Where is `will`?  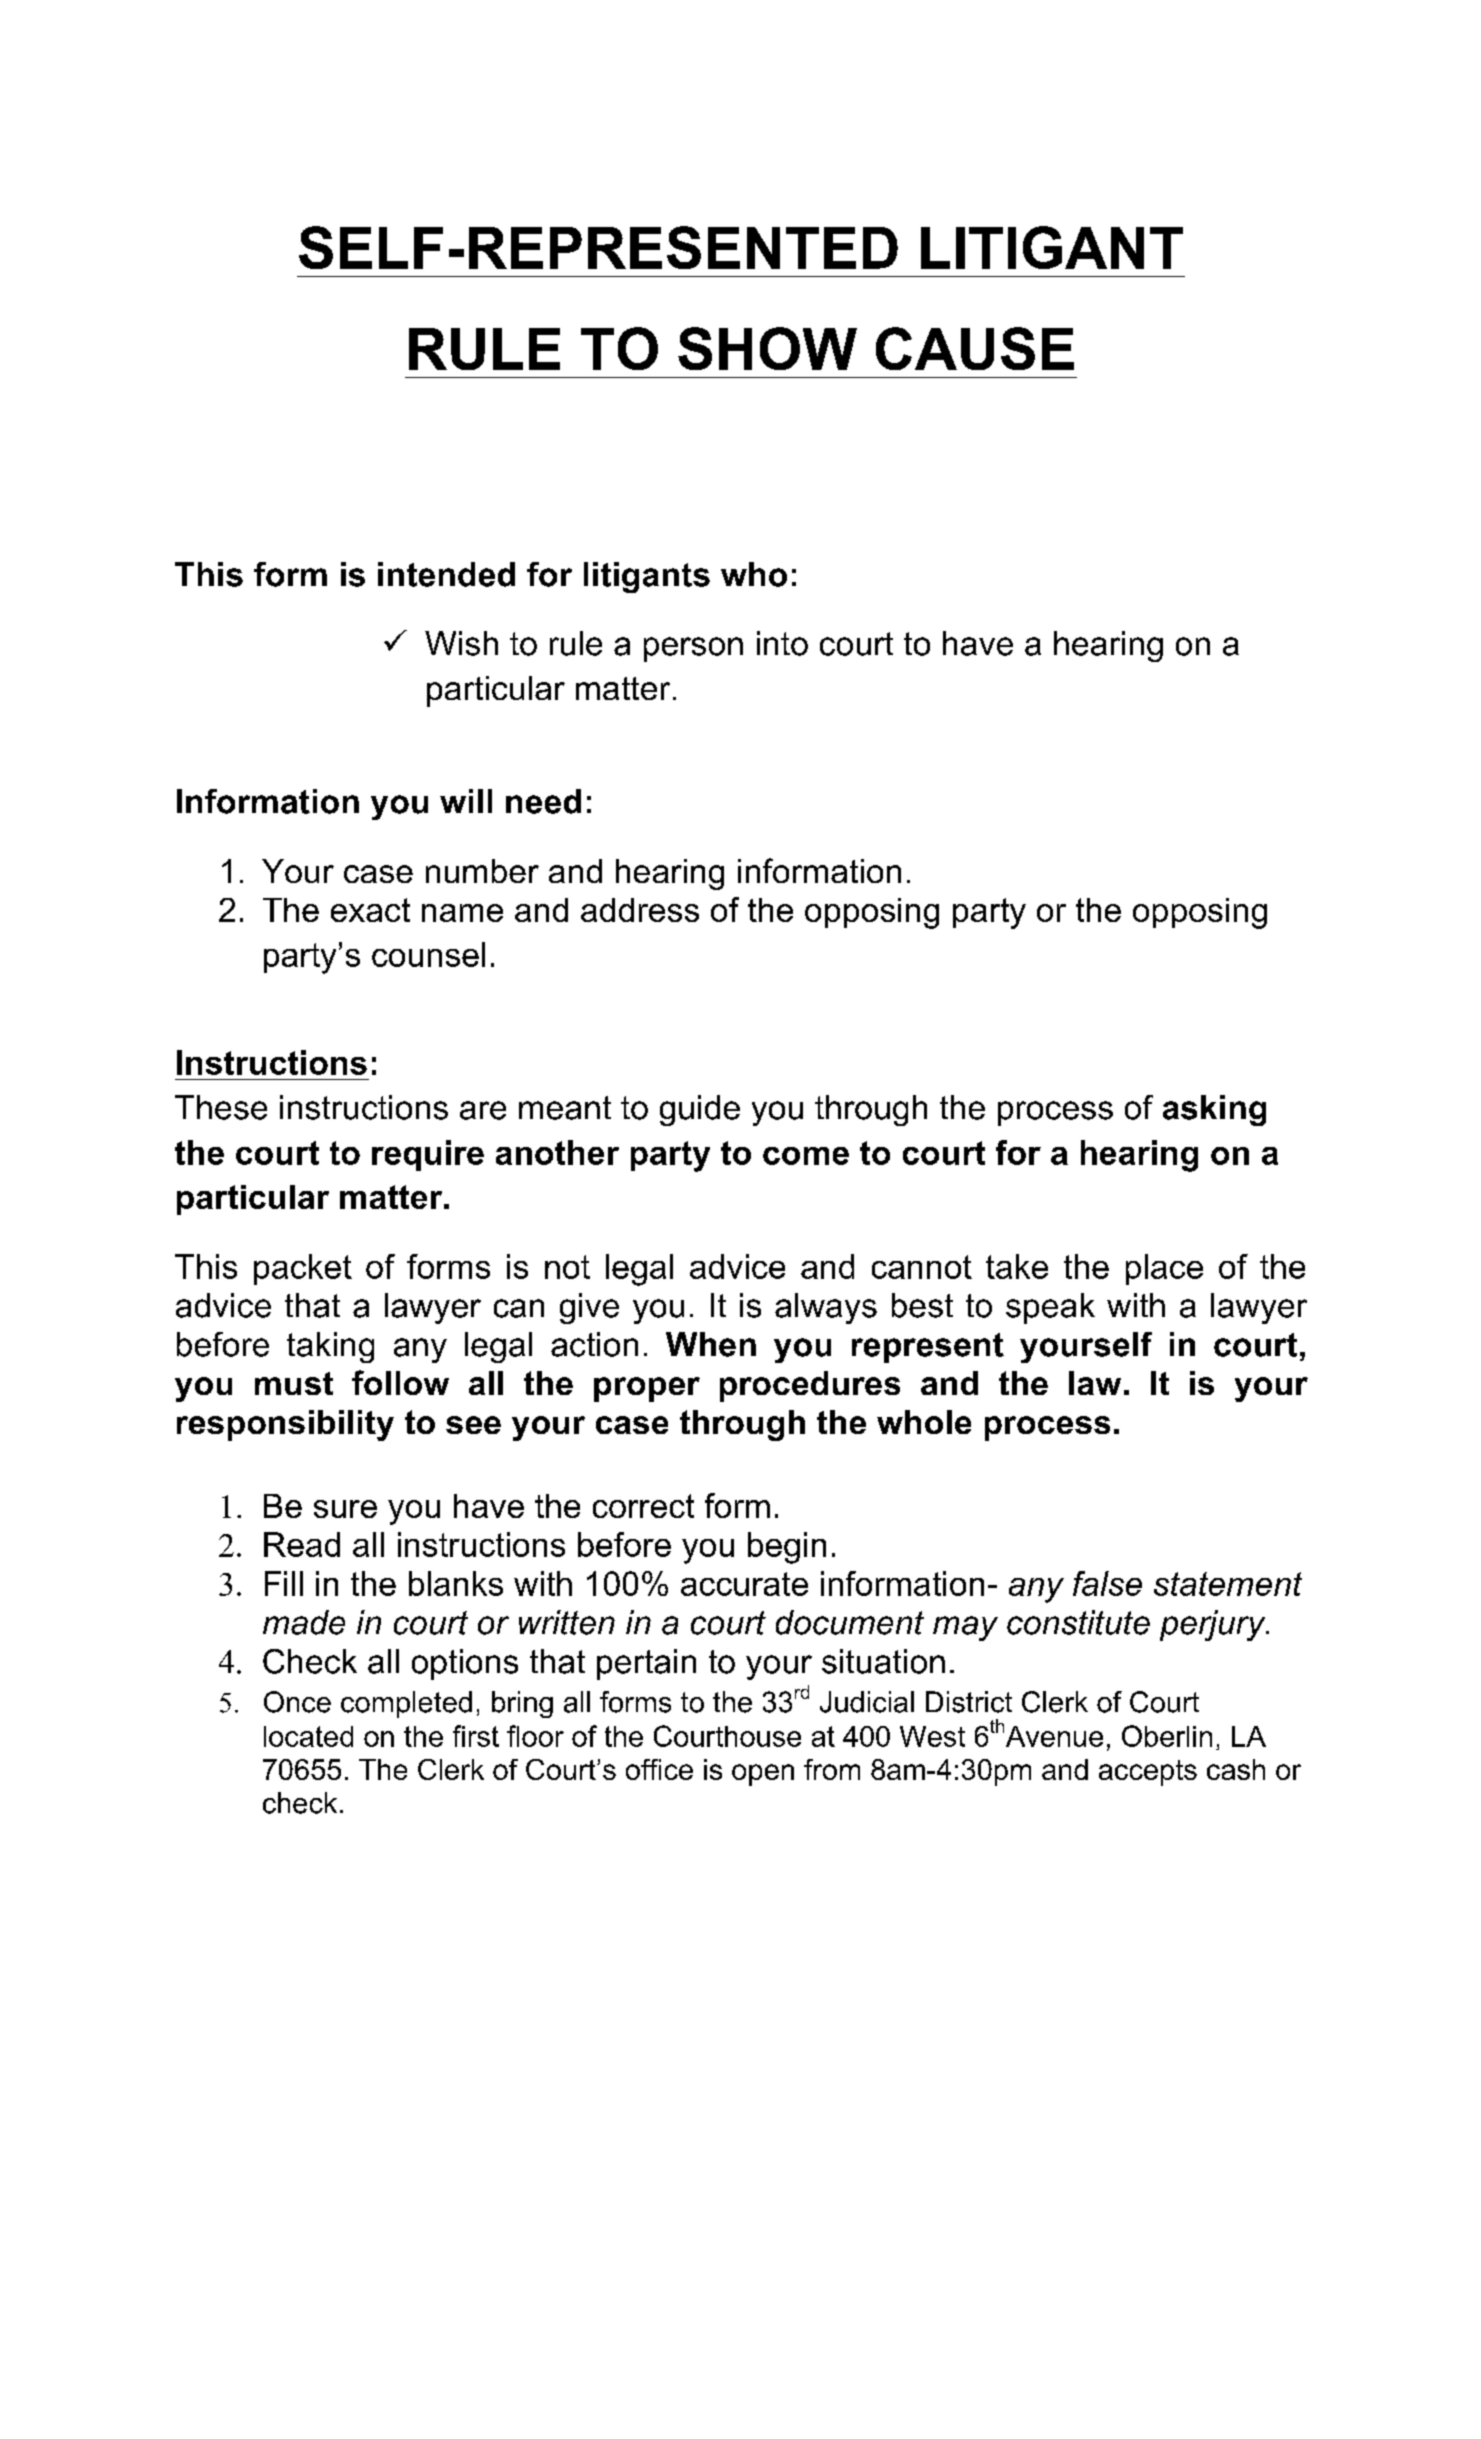 will is located at coordinates (466, 801).
